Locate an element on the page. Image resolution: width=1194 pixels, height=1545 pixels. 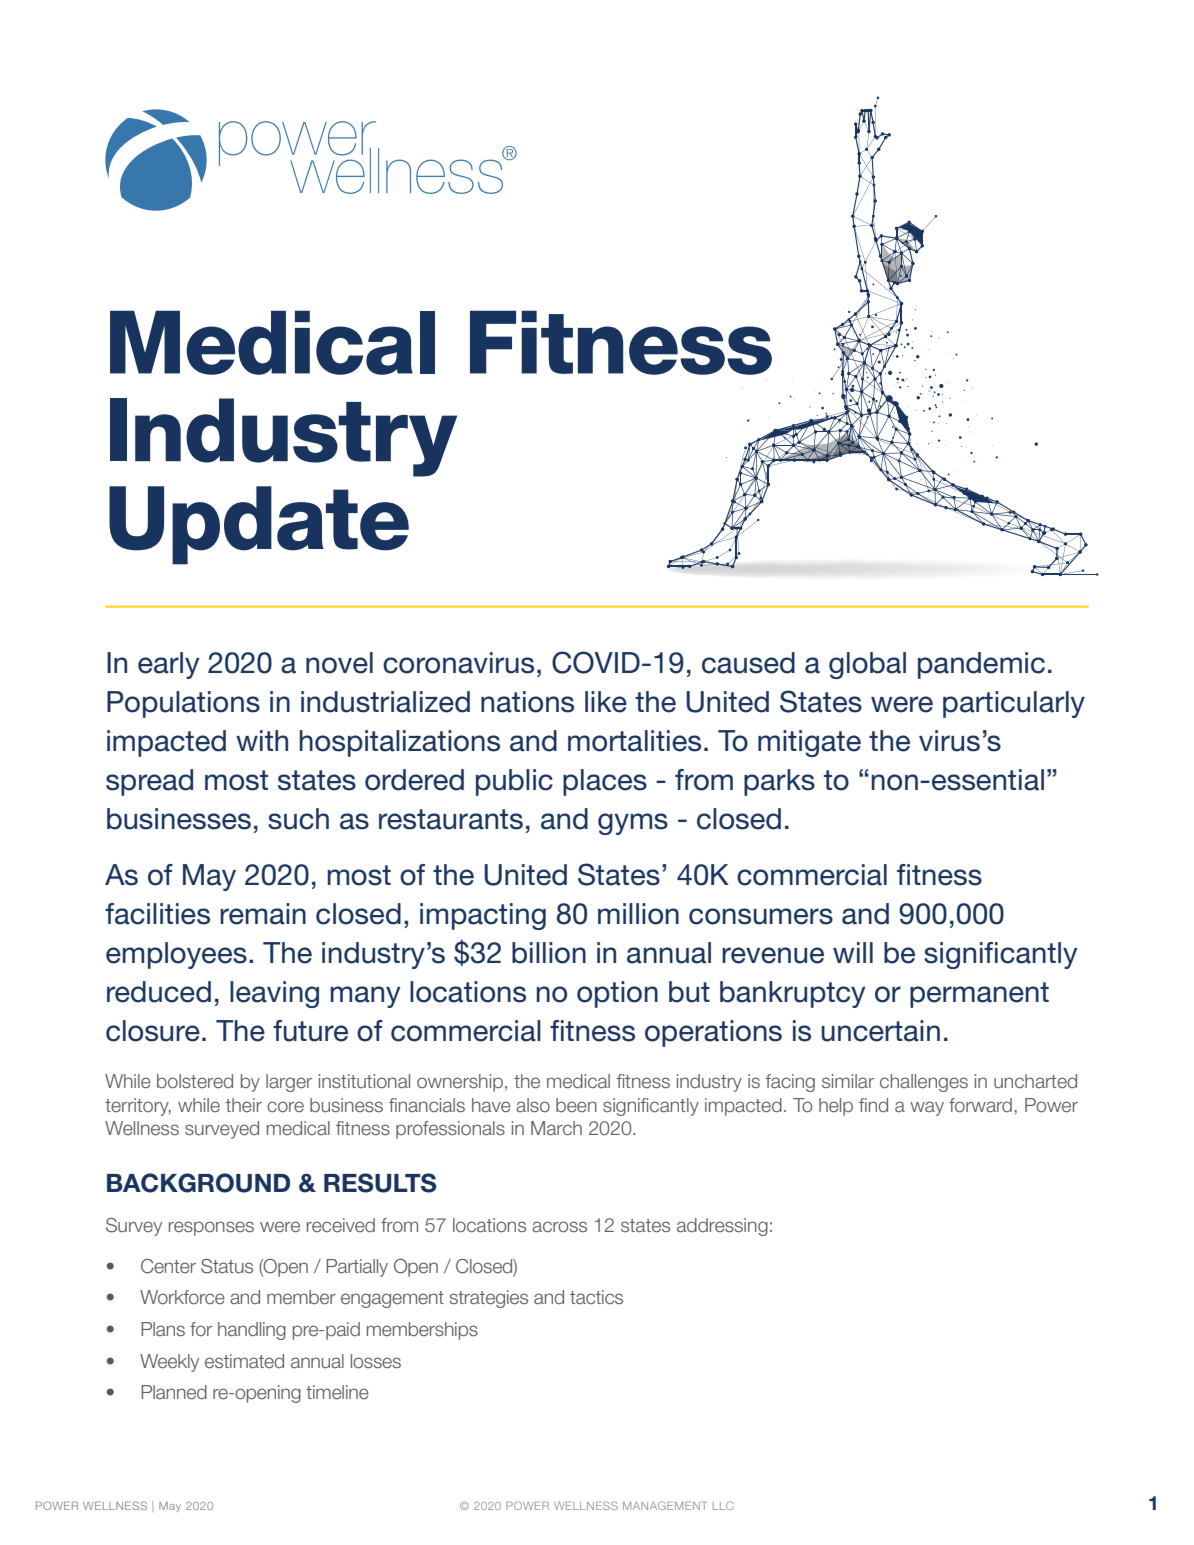
uncertain is located at coordinates (881, 1031).
